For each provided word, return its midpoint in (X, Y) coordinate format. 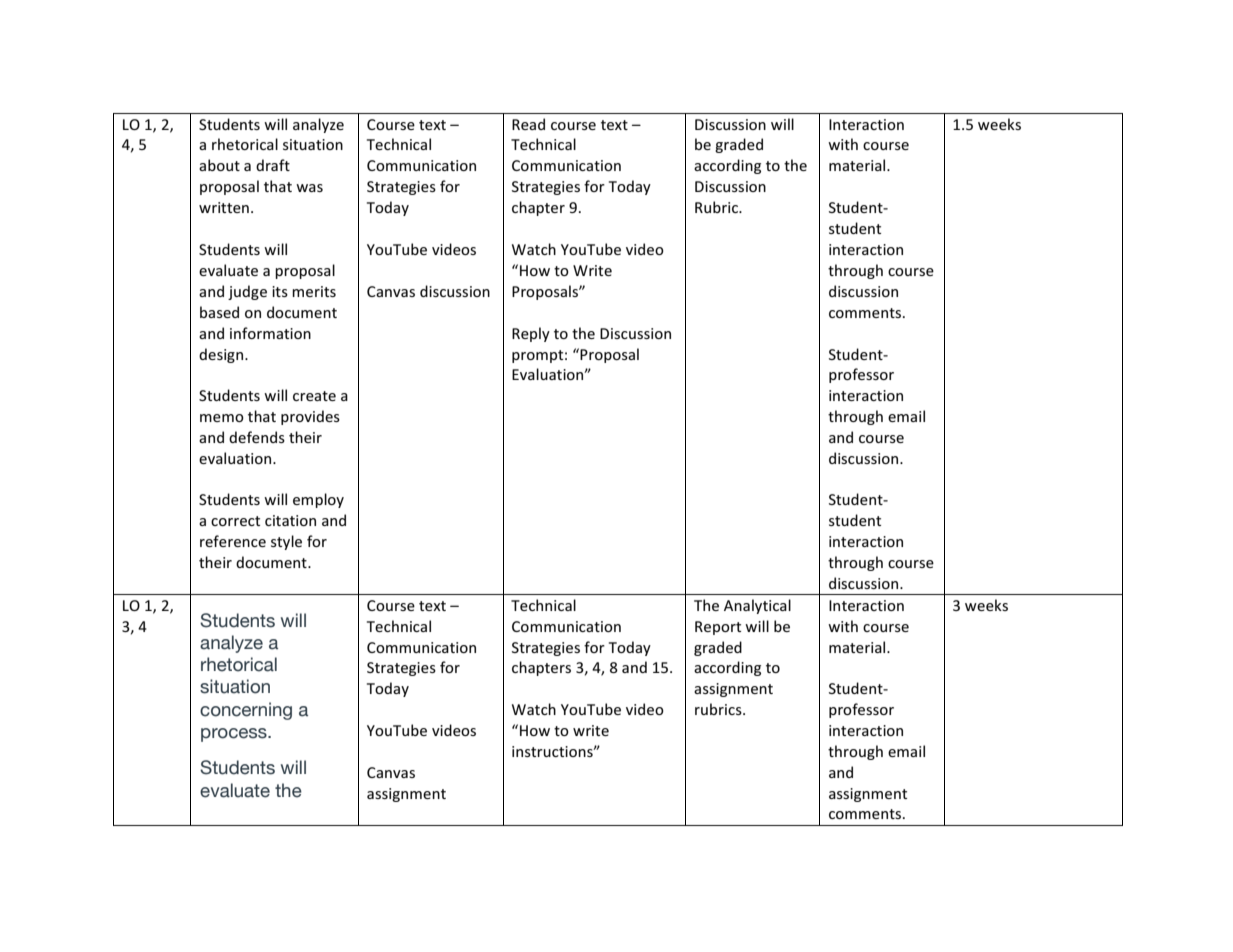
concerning (246, 711)
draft (273, 165)
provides (310, 417)
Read (528, 124)
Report (718, 628)
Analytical (757, 606)
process (235, 735)
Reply (531, 334)
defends (257, 437)
